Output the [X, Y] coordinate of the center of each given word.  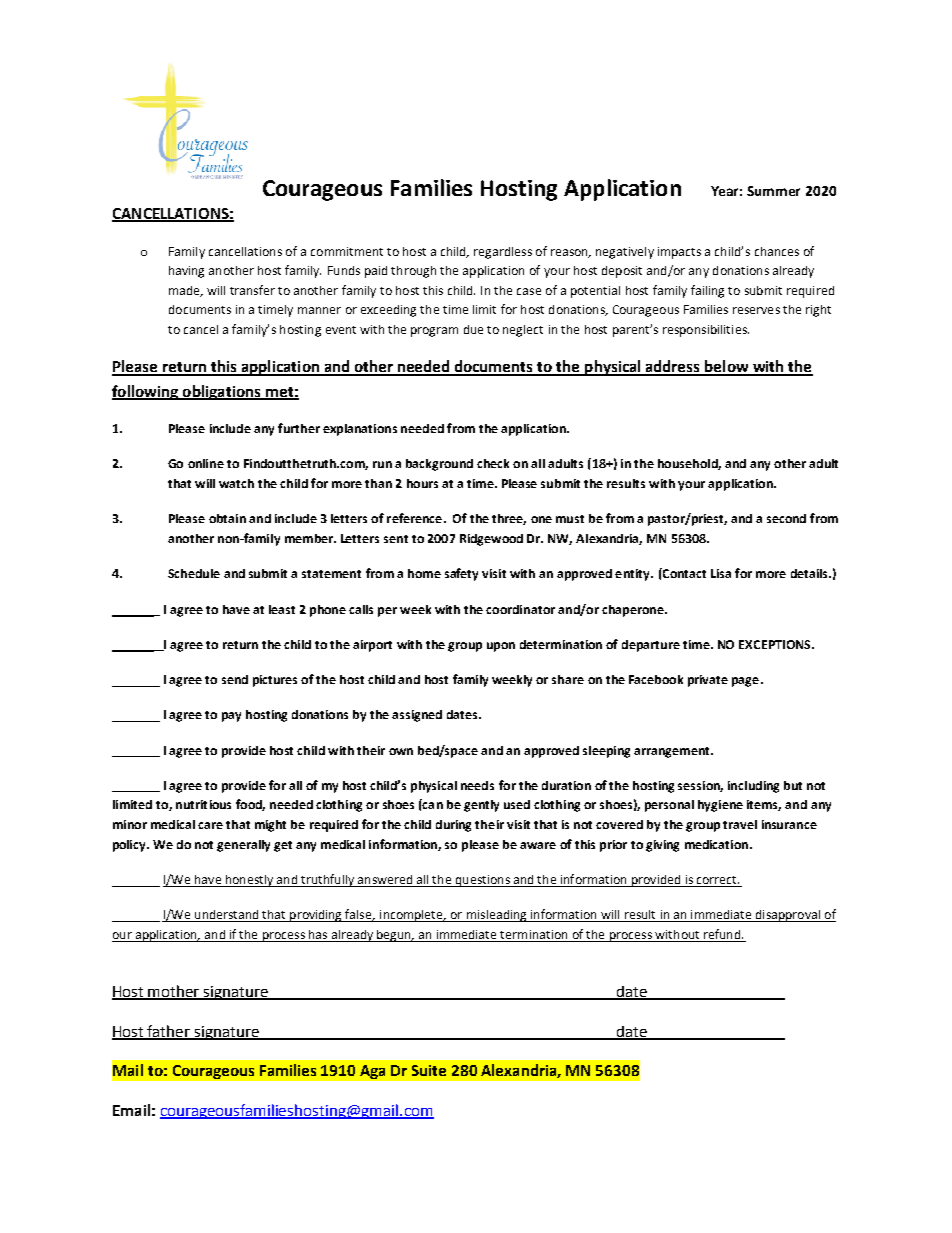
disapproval [787, 916]
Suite [429, 1070]
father [169, 1032]
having [186, 272]
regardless [503, 253]
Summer [773, 191]
